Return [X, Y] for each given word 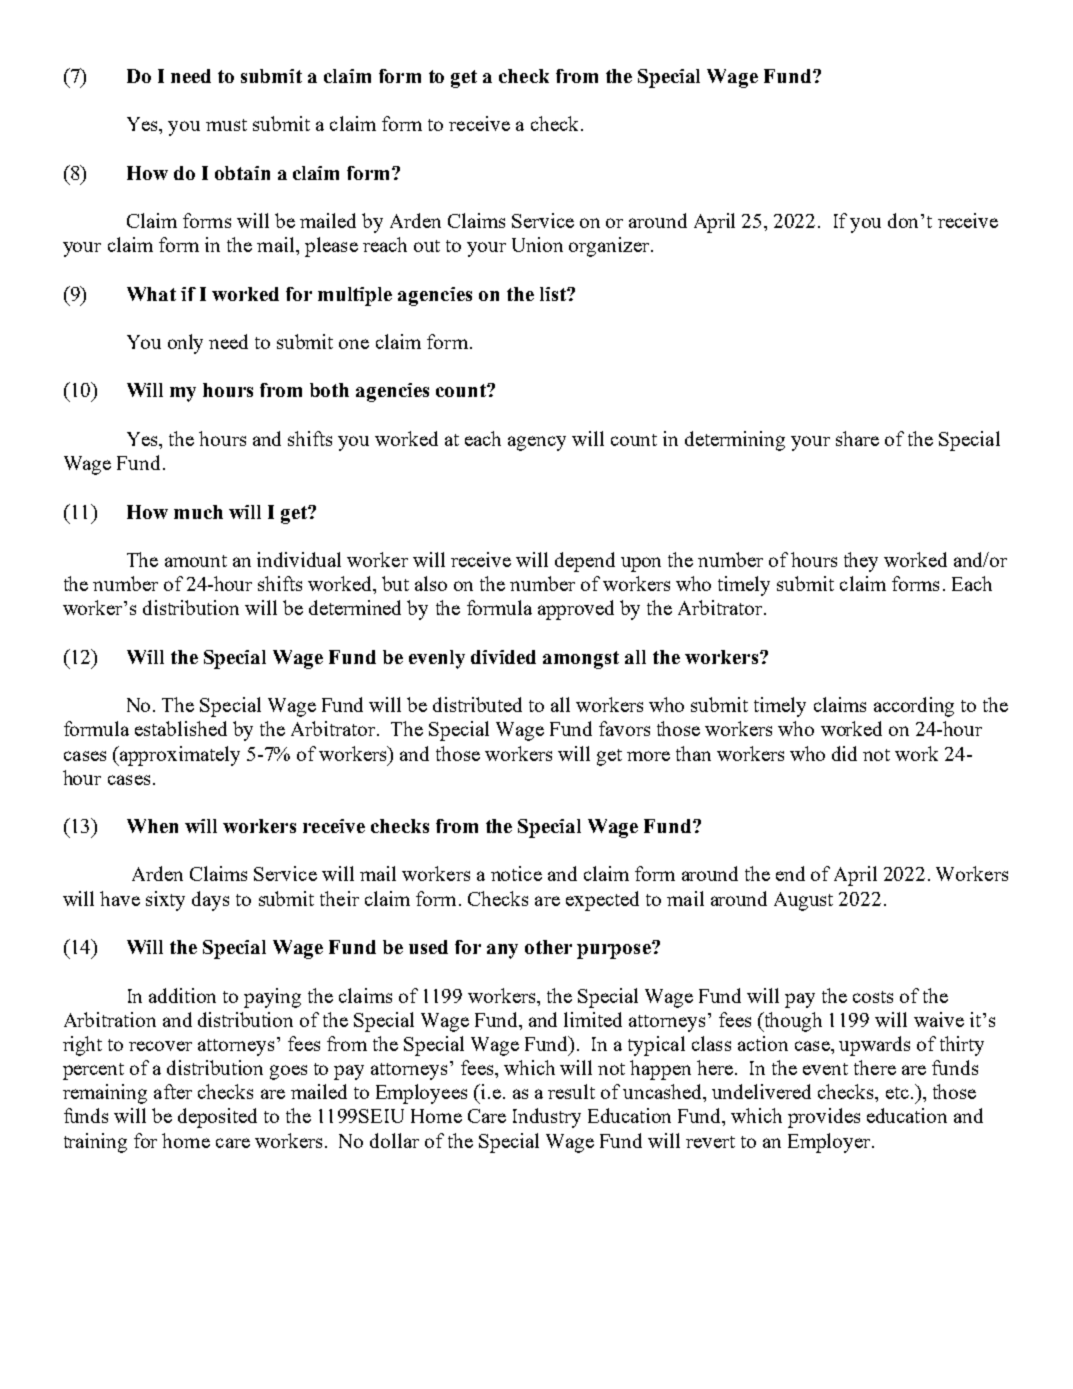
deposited [217, 1118]
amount [196, 561]
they [861, 562]
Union [537, 244]
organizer [609, 247]
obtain [242, 173]
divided [503, 657]
